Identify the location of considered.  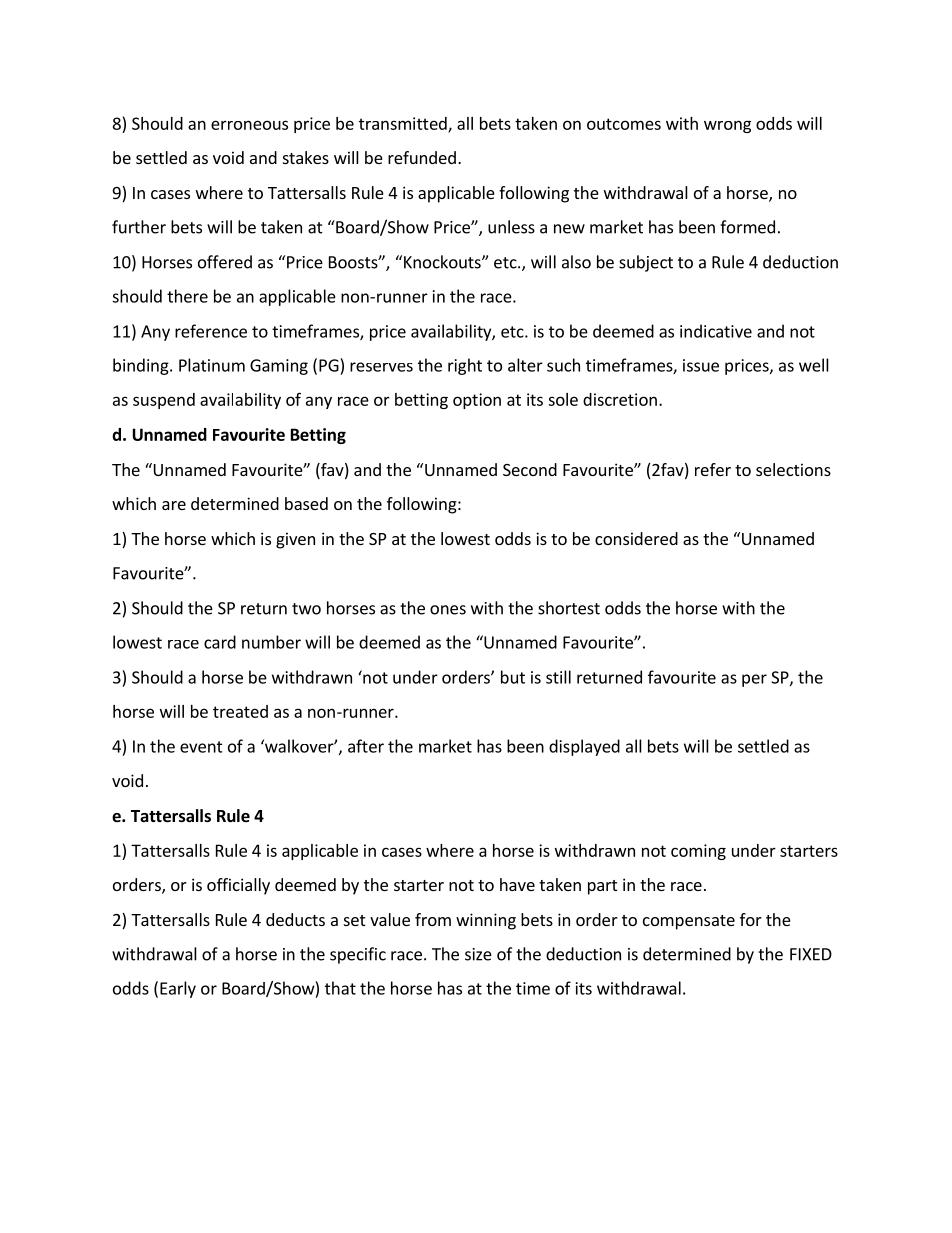
(636, 538).
